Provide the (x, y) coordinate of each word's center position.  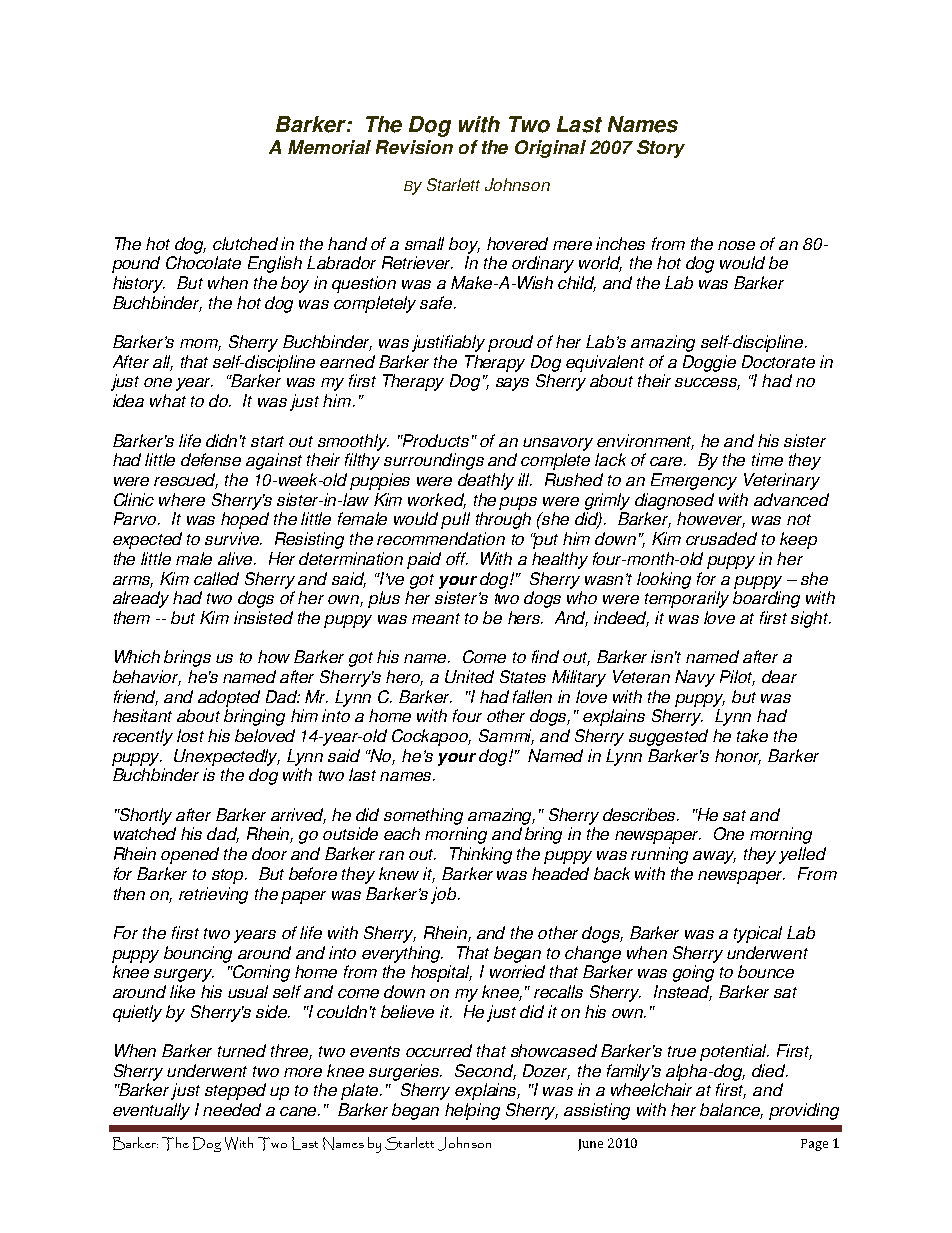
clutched (245, 243)
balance (731, 1111)
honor (738, 757)
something (423, 816)
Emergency (694, 481)
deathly (486, 481)
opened (190, 855)
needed (232, 1109)
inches (620, 243)
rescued (186, 481)
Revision (414, 147)
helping (472, 1111)
